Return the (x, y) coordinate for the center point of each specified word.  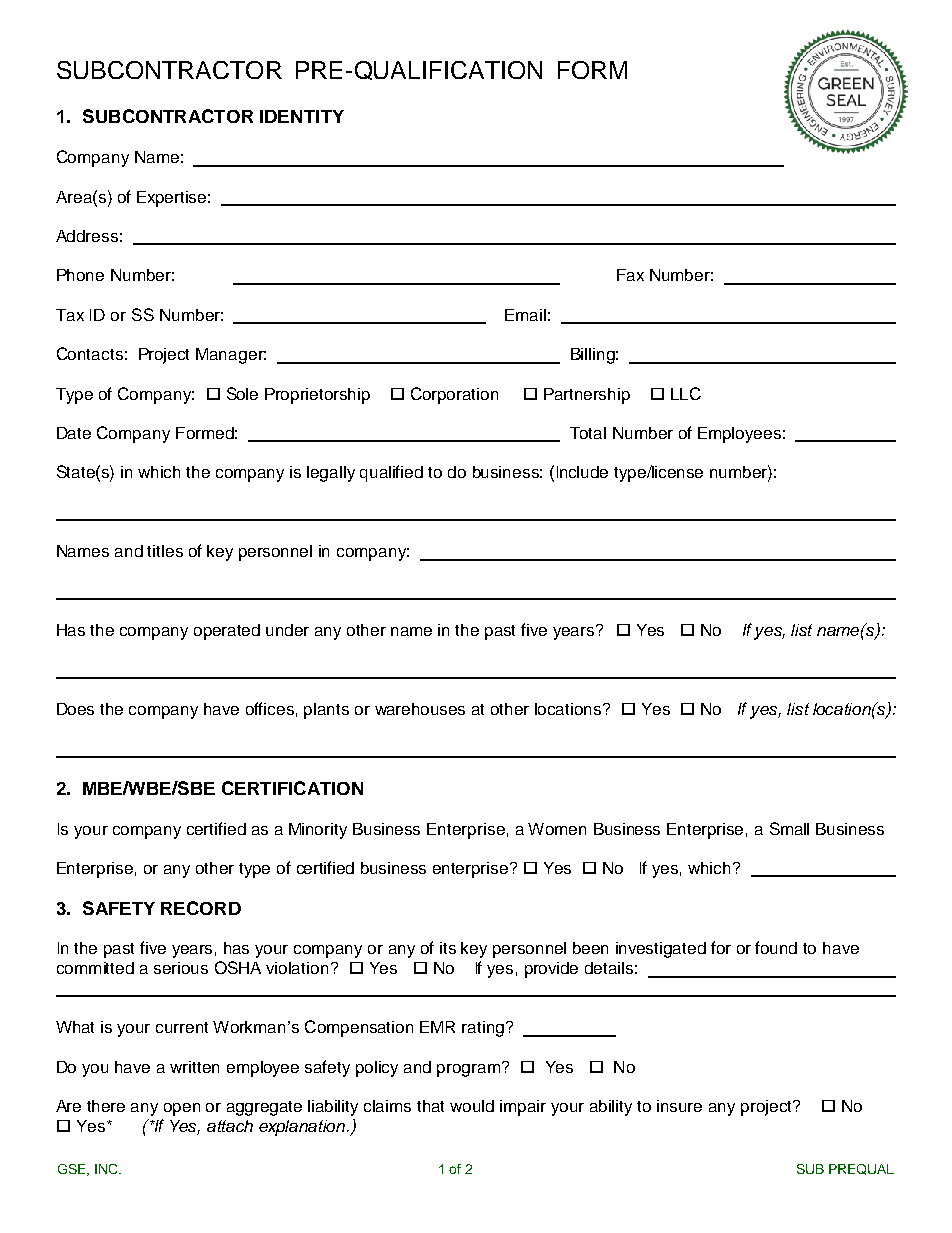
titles (165, 551)
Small (789, 828)
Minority (318, 831)
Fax (630, 275)
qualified (391, 473)
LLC (686, 393)
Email (525, 315)
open (182, 1109)
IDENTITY (302, 116)
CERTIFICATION (292, 788)
